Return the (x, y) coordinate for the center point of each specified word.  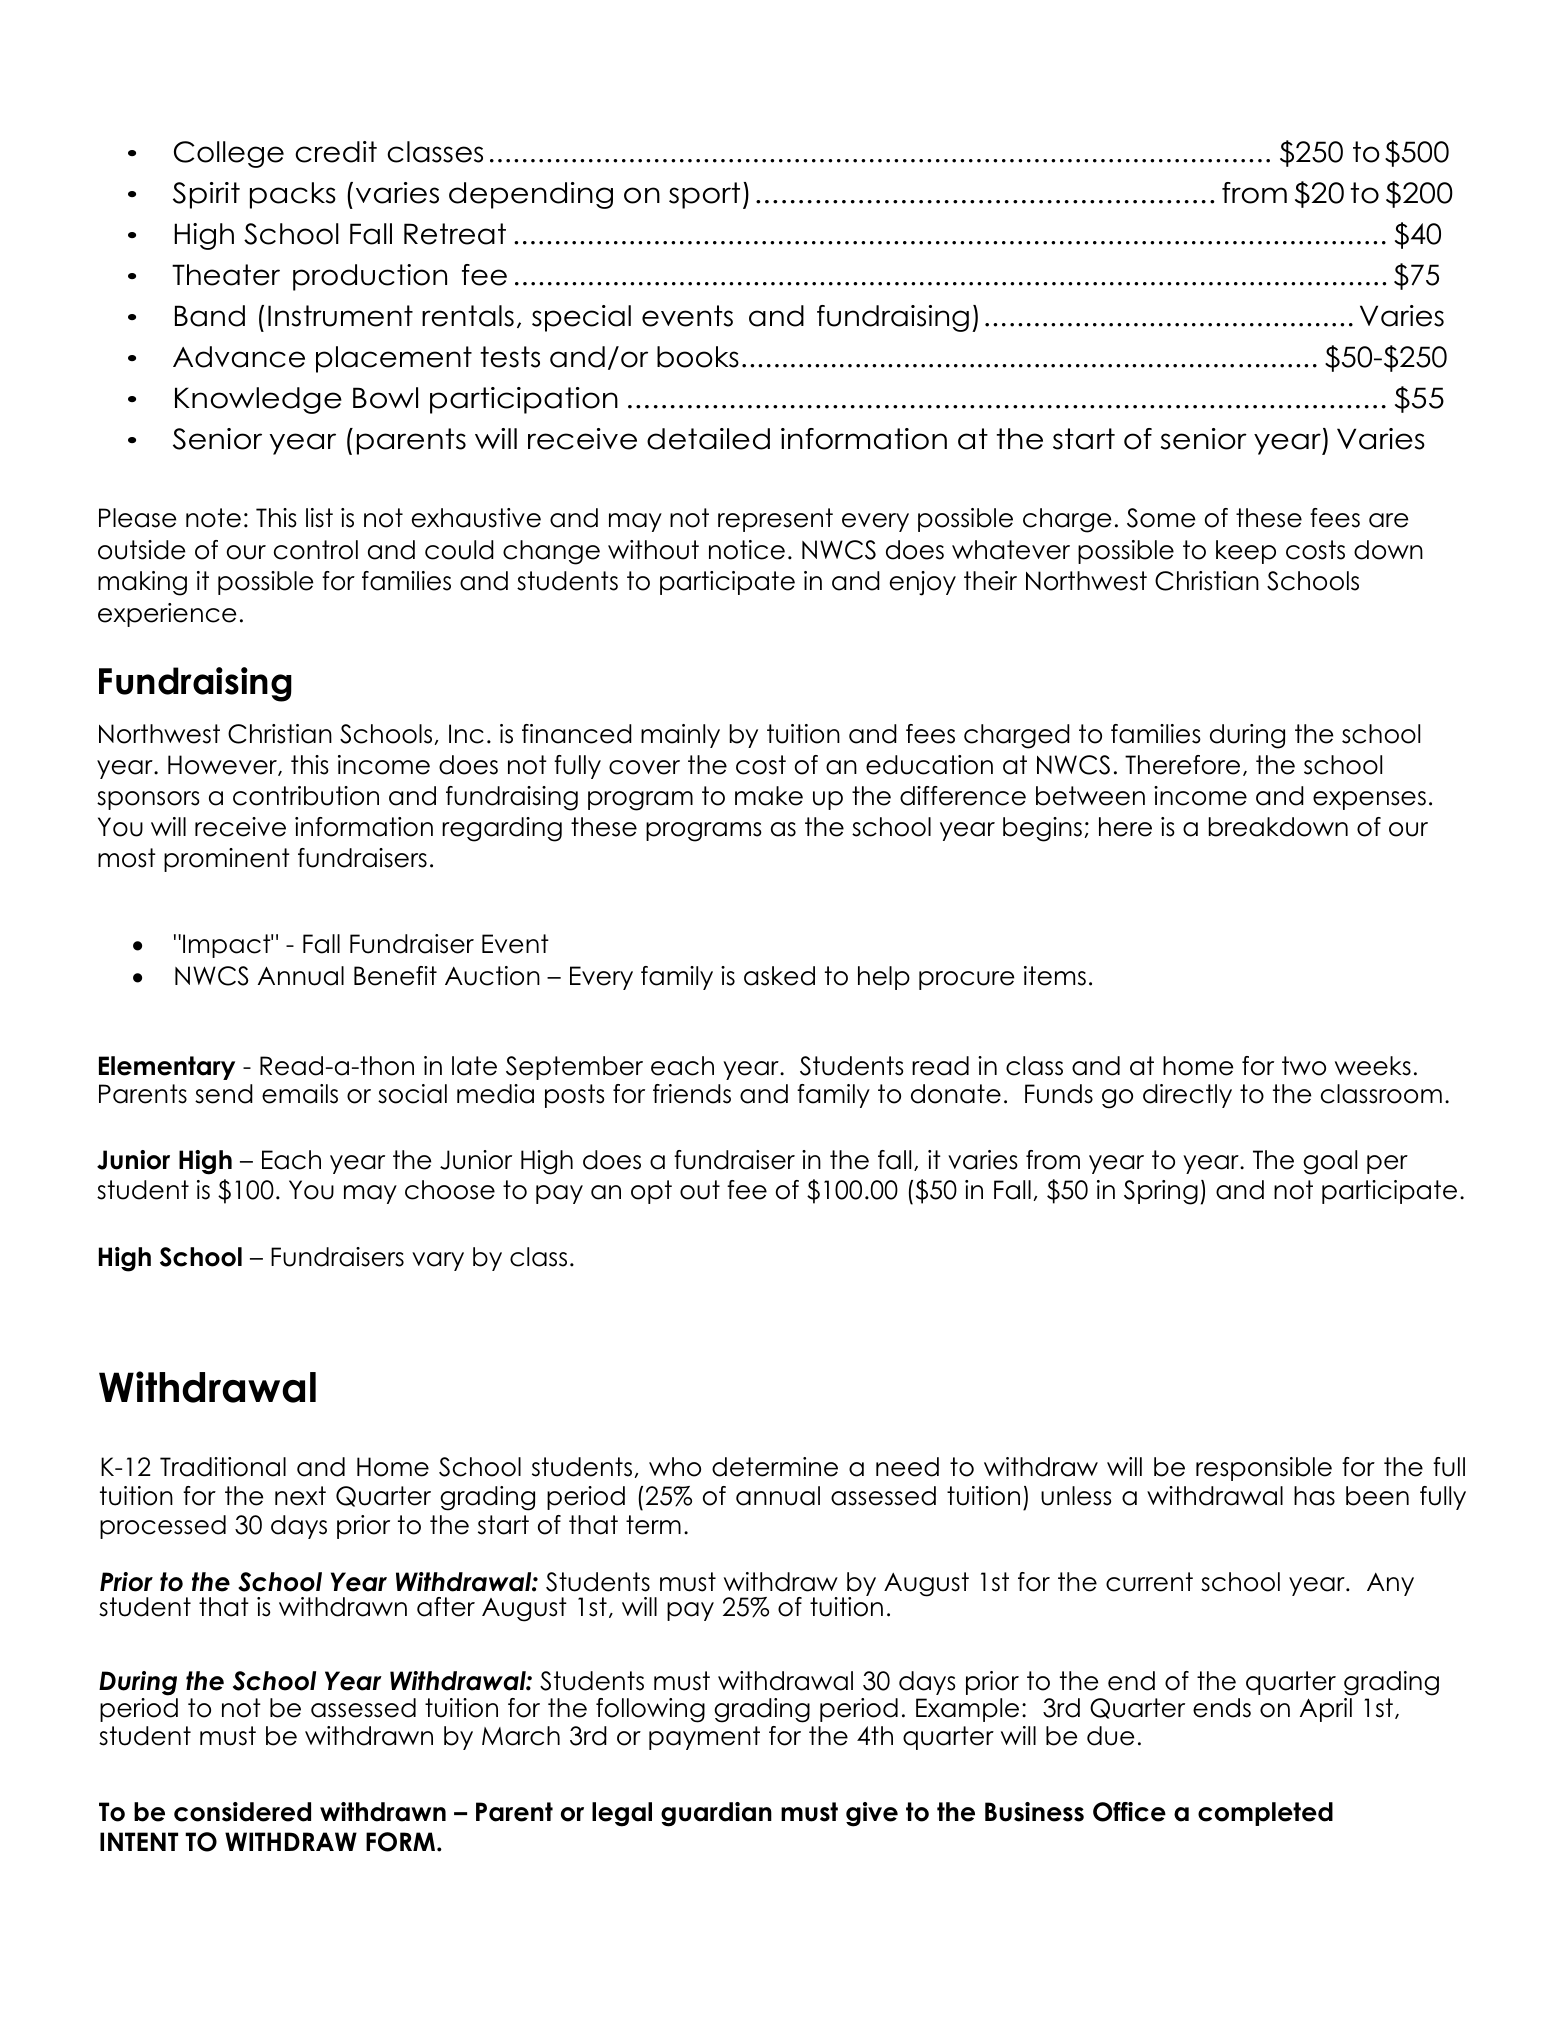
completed (1265, 1814)
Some (1161, 518)
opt (651, 1192)
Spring (1161, 1192)
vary (438, 1261)
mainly (680, 736)
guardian (716, 1814)
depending (531, 195)
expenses (1369, 800)
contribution (306, 796)
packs (293, 195)
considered (242, 1812)
